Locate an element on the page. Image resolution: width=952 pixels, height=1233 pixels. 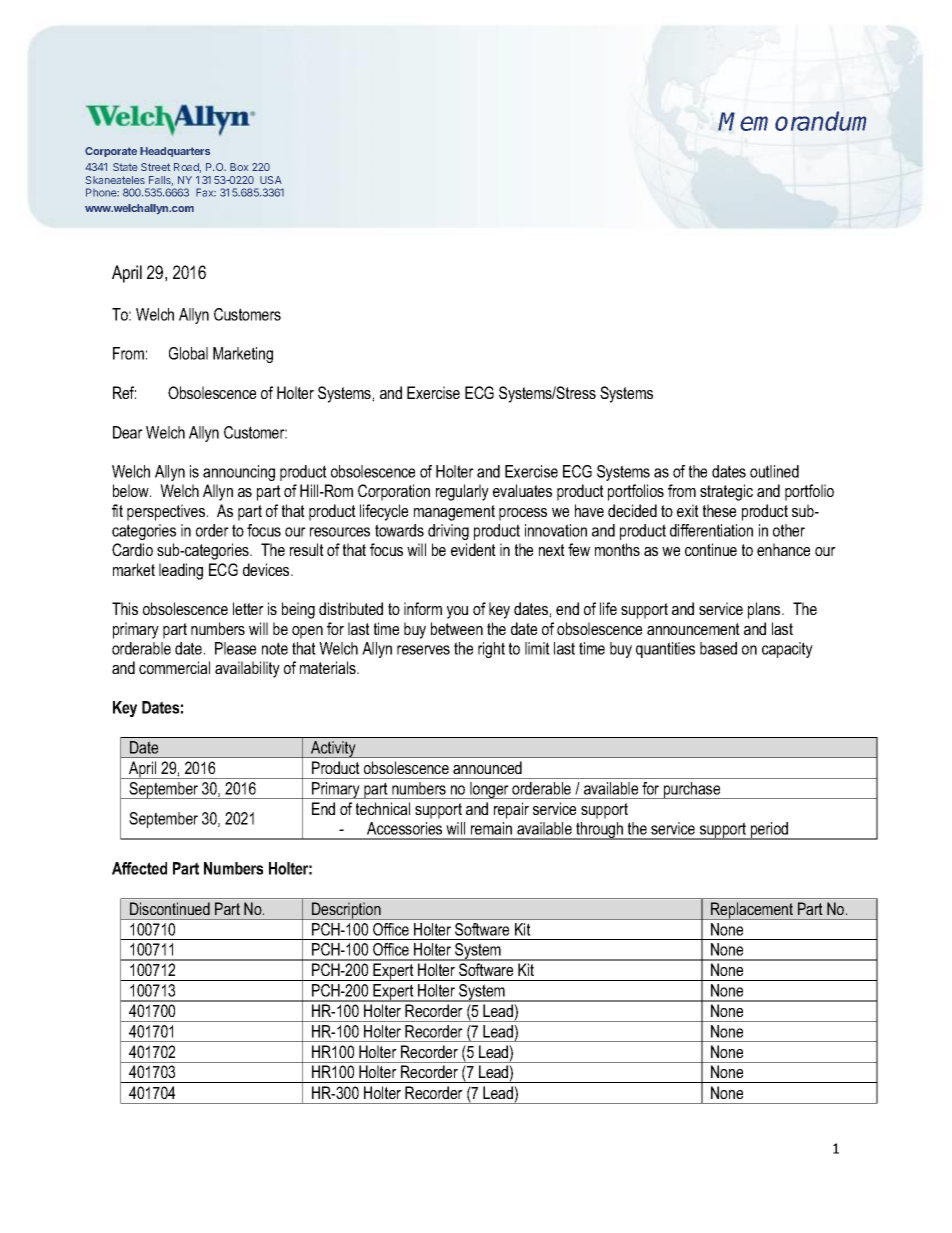
Description is located at coordinates (346, 911).
